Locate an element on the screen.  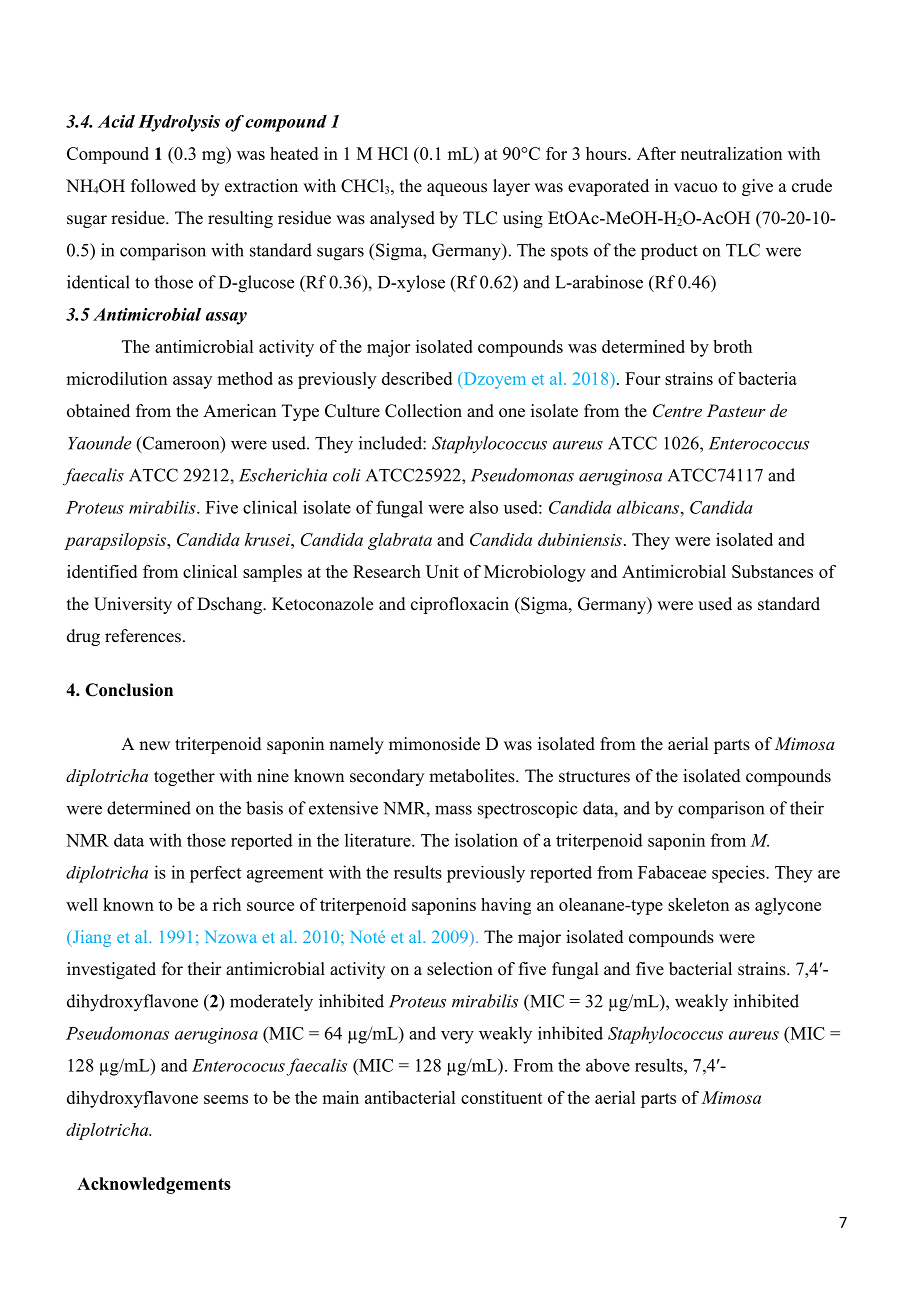
Acknowledgements is located at coordinates (154, 1185).
